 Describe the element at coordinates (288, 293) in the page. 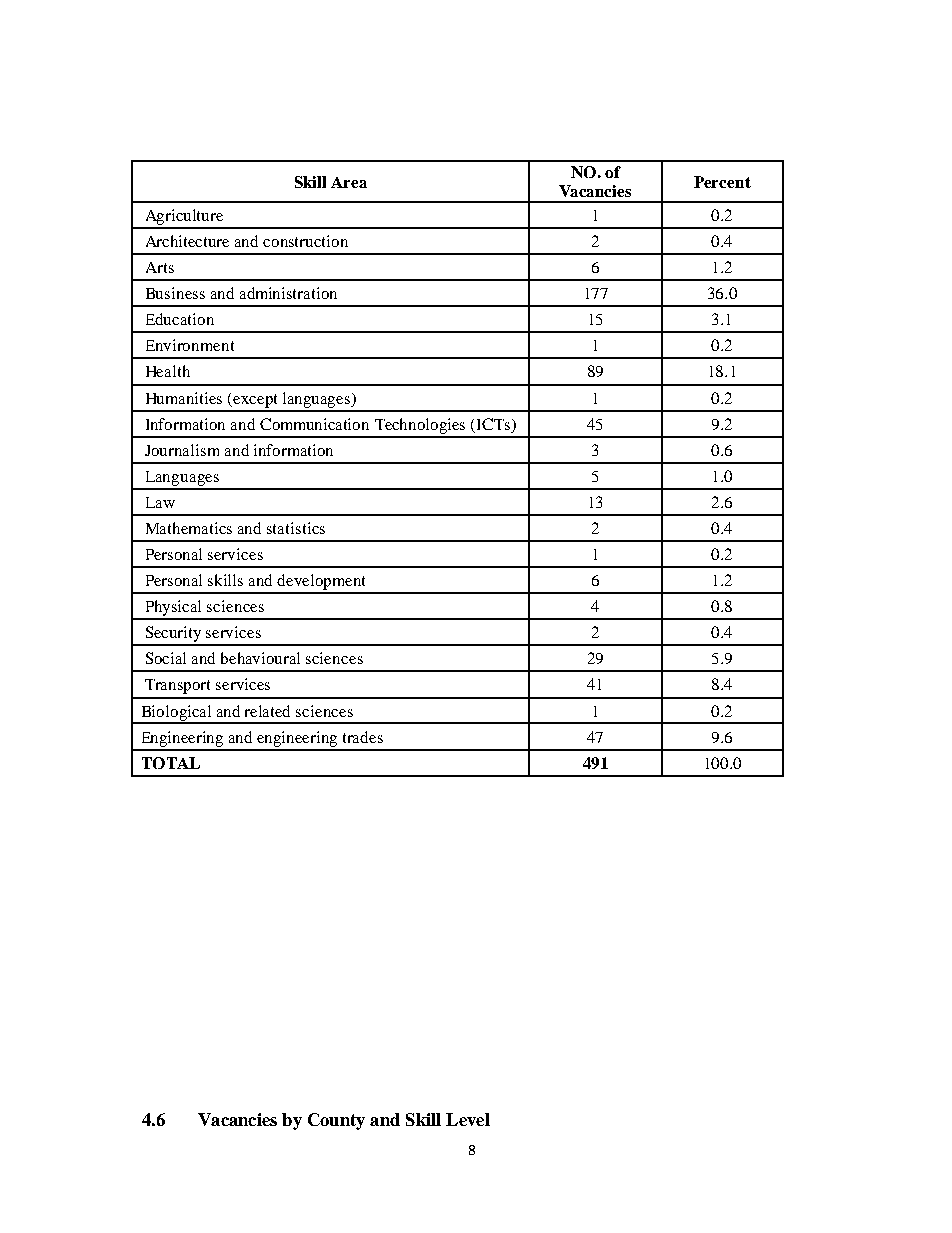

I see `administration` at that location.
